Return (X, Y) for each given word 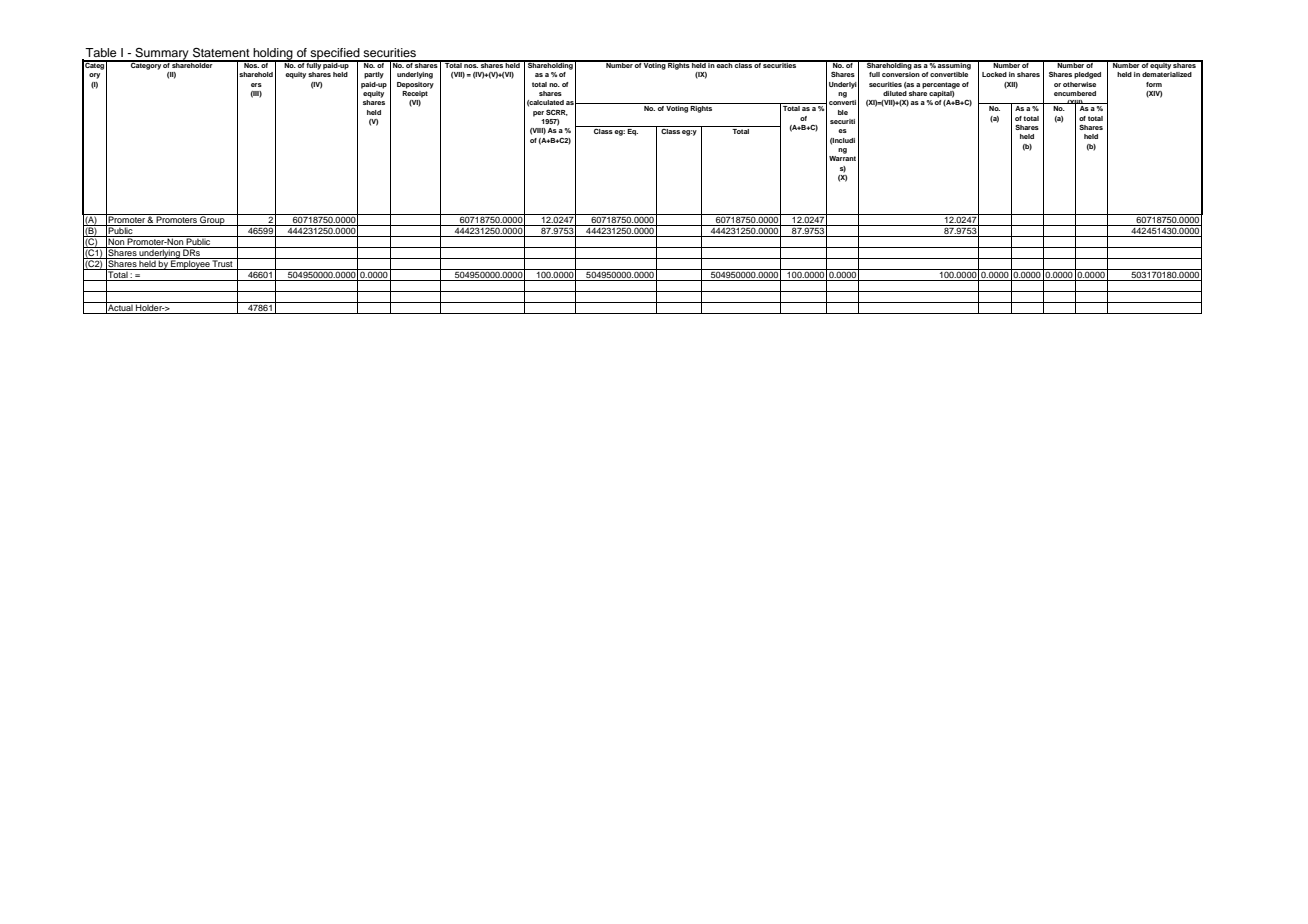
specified (335, 55)
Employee (190, 264)
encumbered (1075, 93)
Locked (994, 74)
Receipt (415, 94)
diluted (895, 93)
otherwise (1079, 84)
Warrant (842, 158)
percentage (941, 85)
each (724, 64)
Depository (415, 85)
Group (212, 220)
